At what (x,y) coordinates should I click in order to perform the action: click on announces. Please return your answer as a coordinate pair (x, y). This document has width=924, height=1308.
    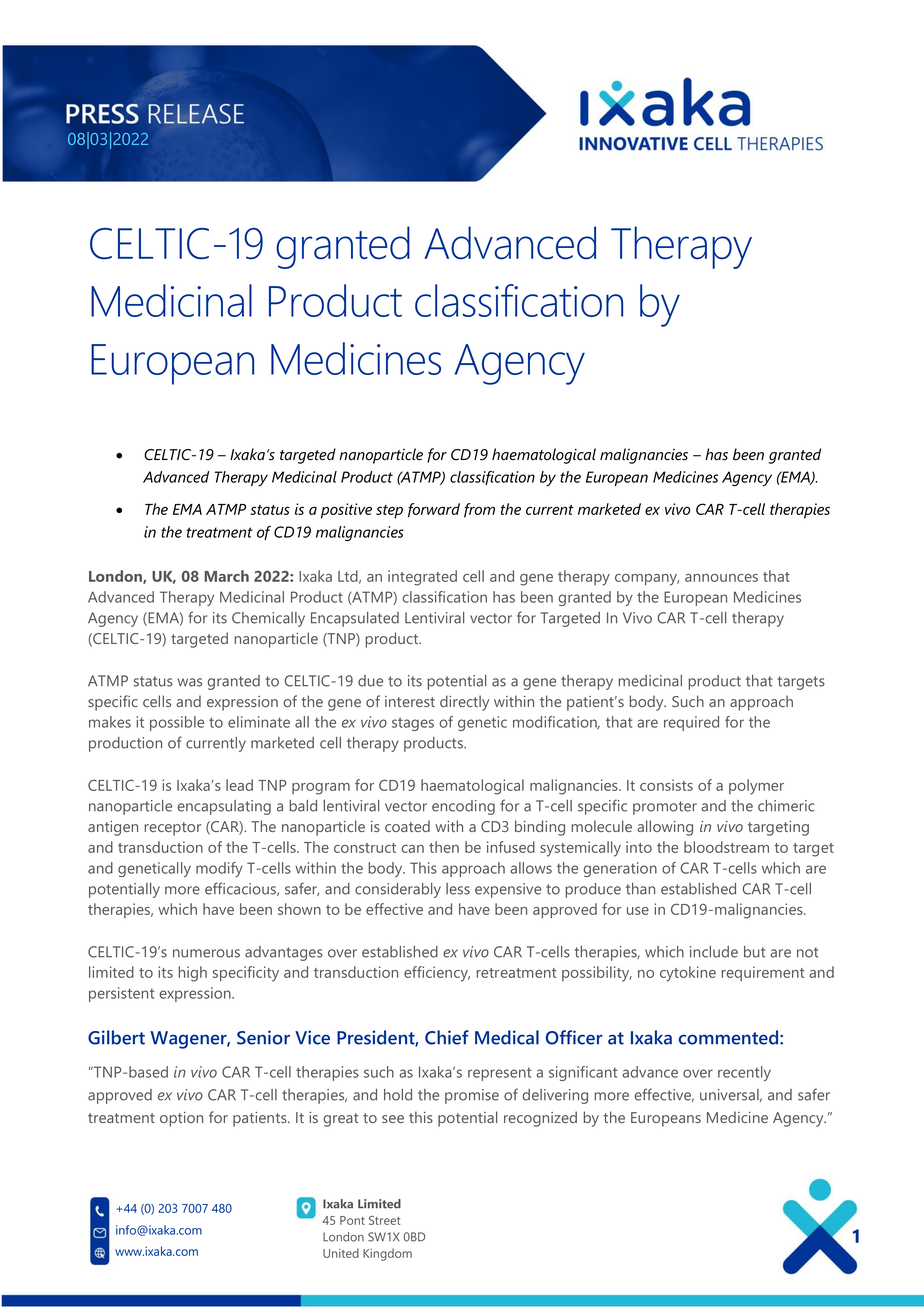
    Looking at the image, I should click on (721, 578).
